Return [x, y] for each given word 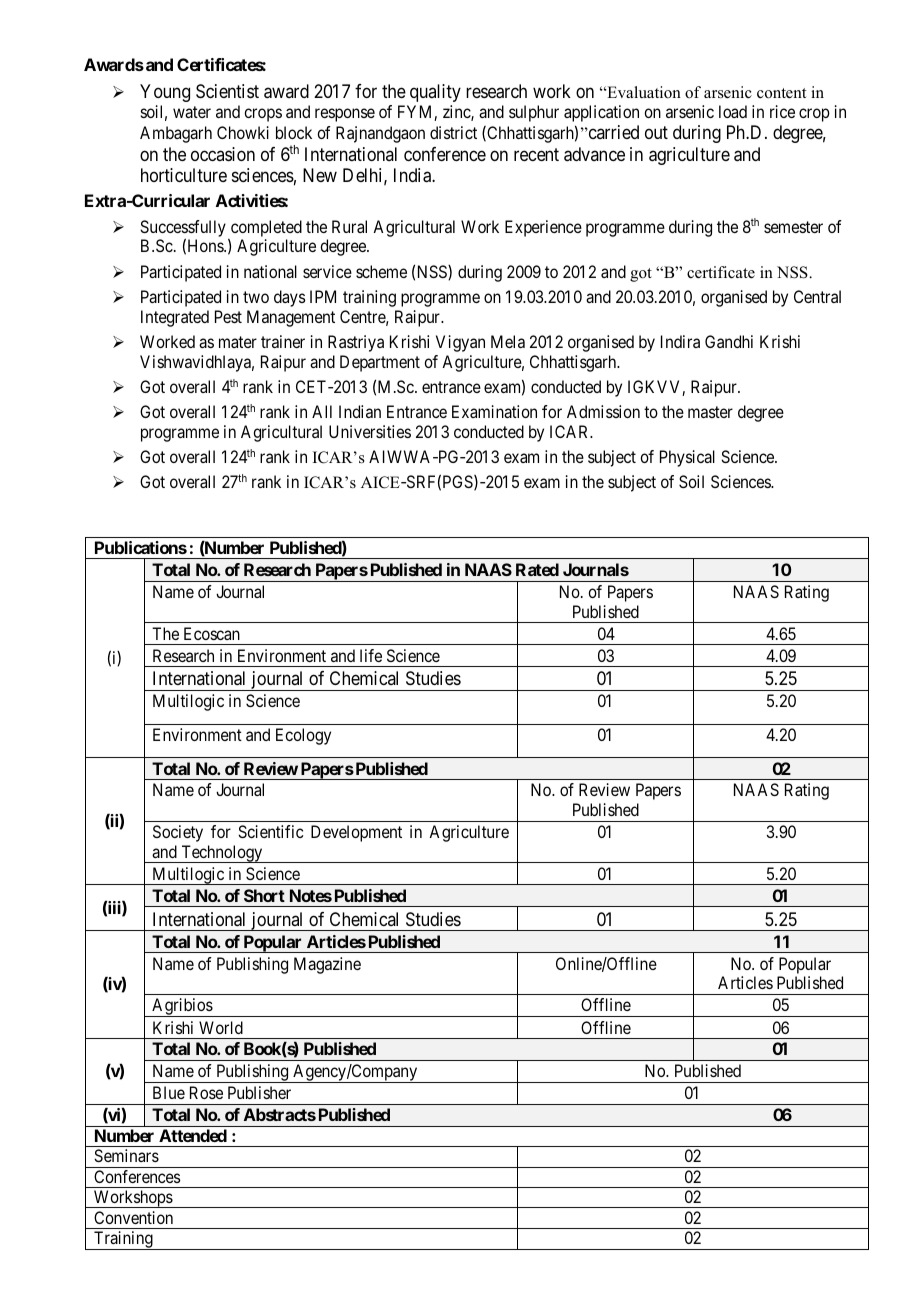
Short [264, 895]
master [710, 412]
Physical [687, 458]
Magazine [327, 965]
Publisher [259, 1092]
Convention [133, 1217]
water [192, 112]
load [733, 111]
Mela [508, 341]
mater [238, 342]
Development [356, 833]
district [453, 132]
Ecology [303, 736]
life [371, 655]
